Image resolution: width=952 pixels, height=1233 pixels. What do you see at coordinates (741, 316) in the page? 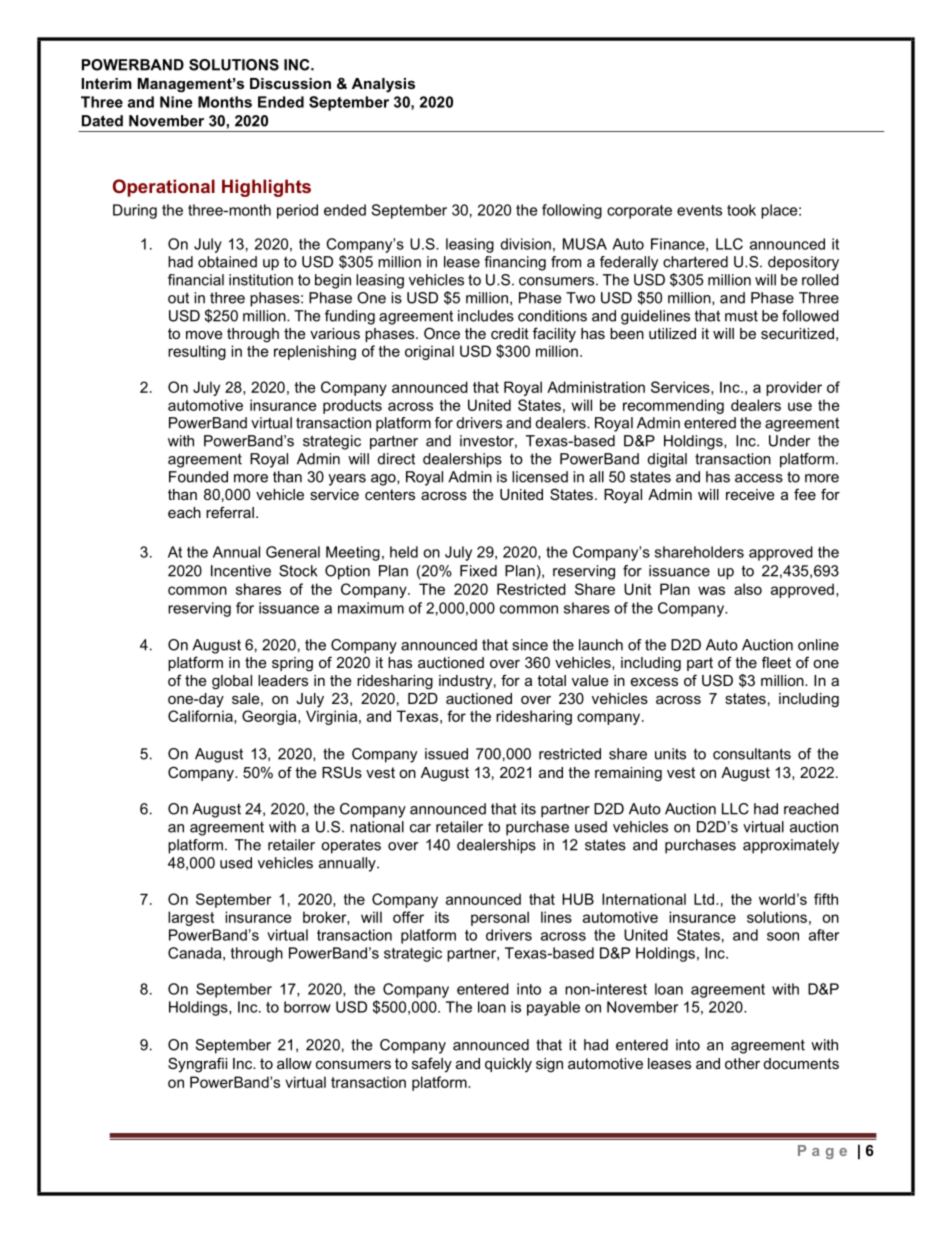
I see `must` at bounding box center [741, 316].
